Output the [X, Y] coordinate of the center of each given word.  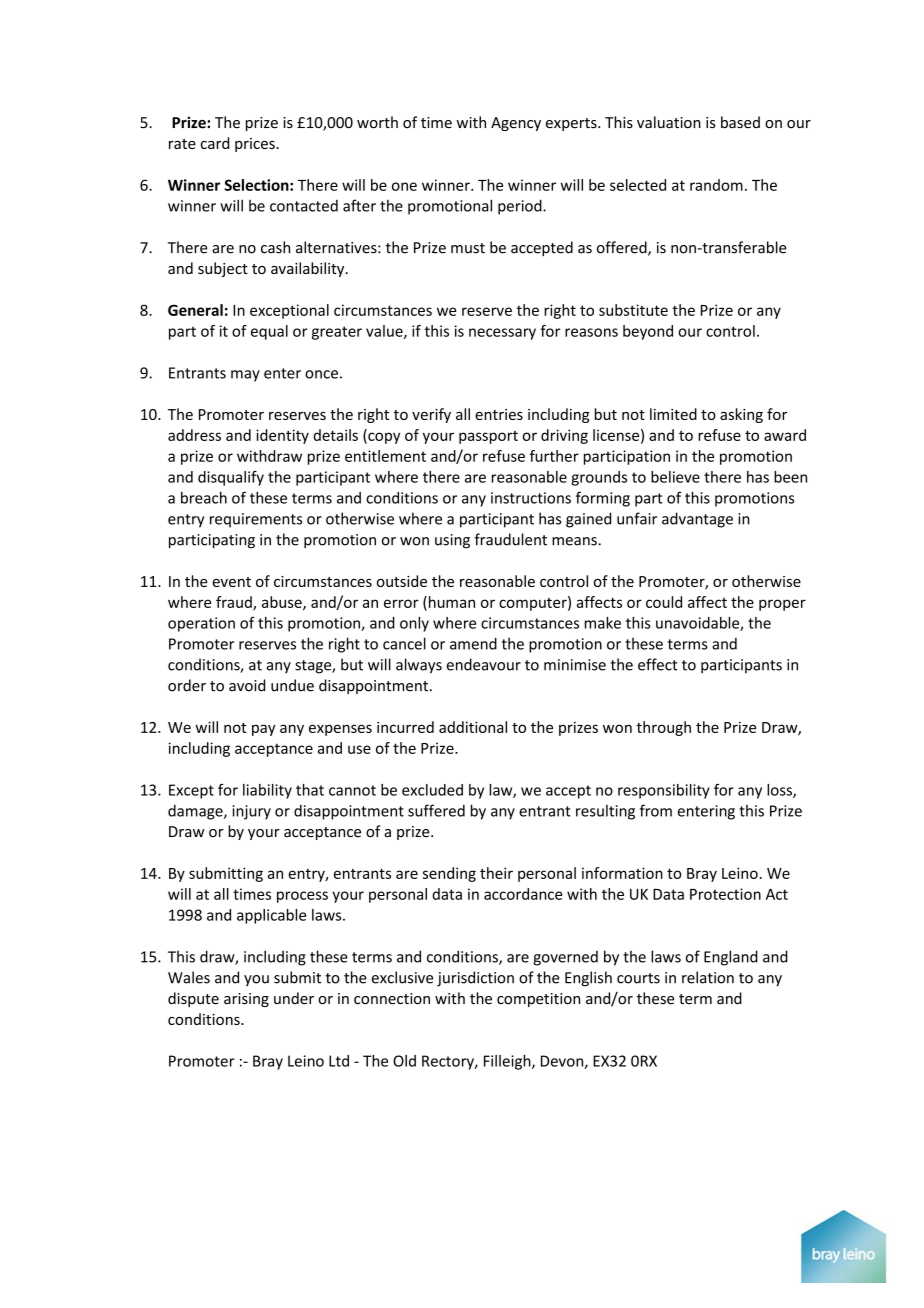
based [740, 122]
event [231, 582]
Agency [516, 124]
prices [256, 145]
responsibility [664, 791]
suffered [436, 810]
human [450, 603]
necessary [502, 334]
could [664, 602]
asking [741, 415]
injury [251, 812]
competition [538, 1000]
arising [246, 1000]
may [245, 376]
